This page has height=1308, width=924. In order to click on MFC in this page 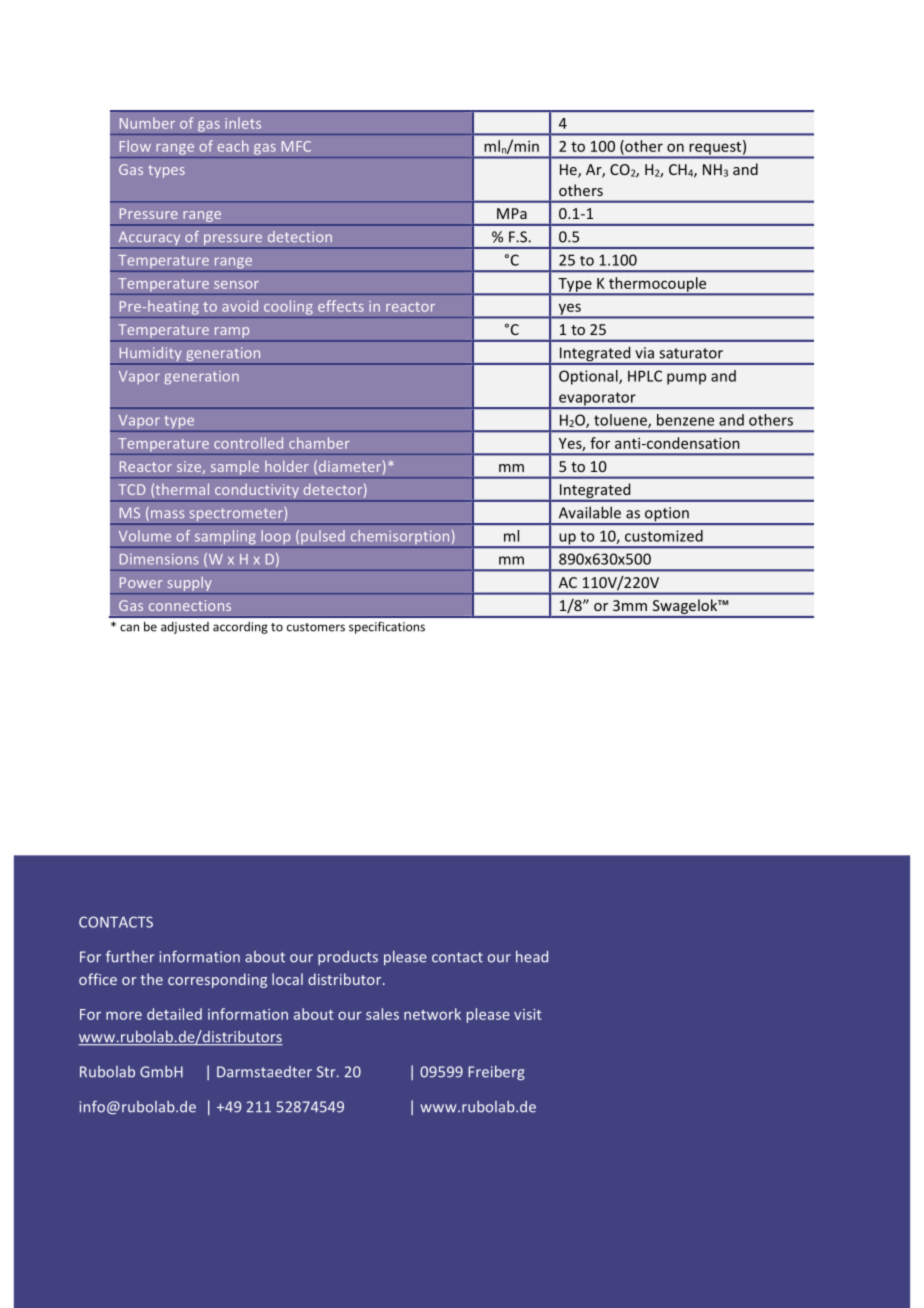, I will do `click(296, 146)`.
